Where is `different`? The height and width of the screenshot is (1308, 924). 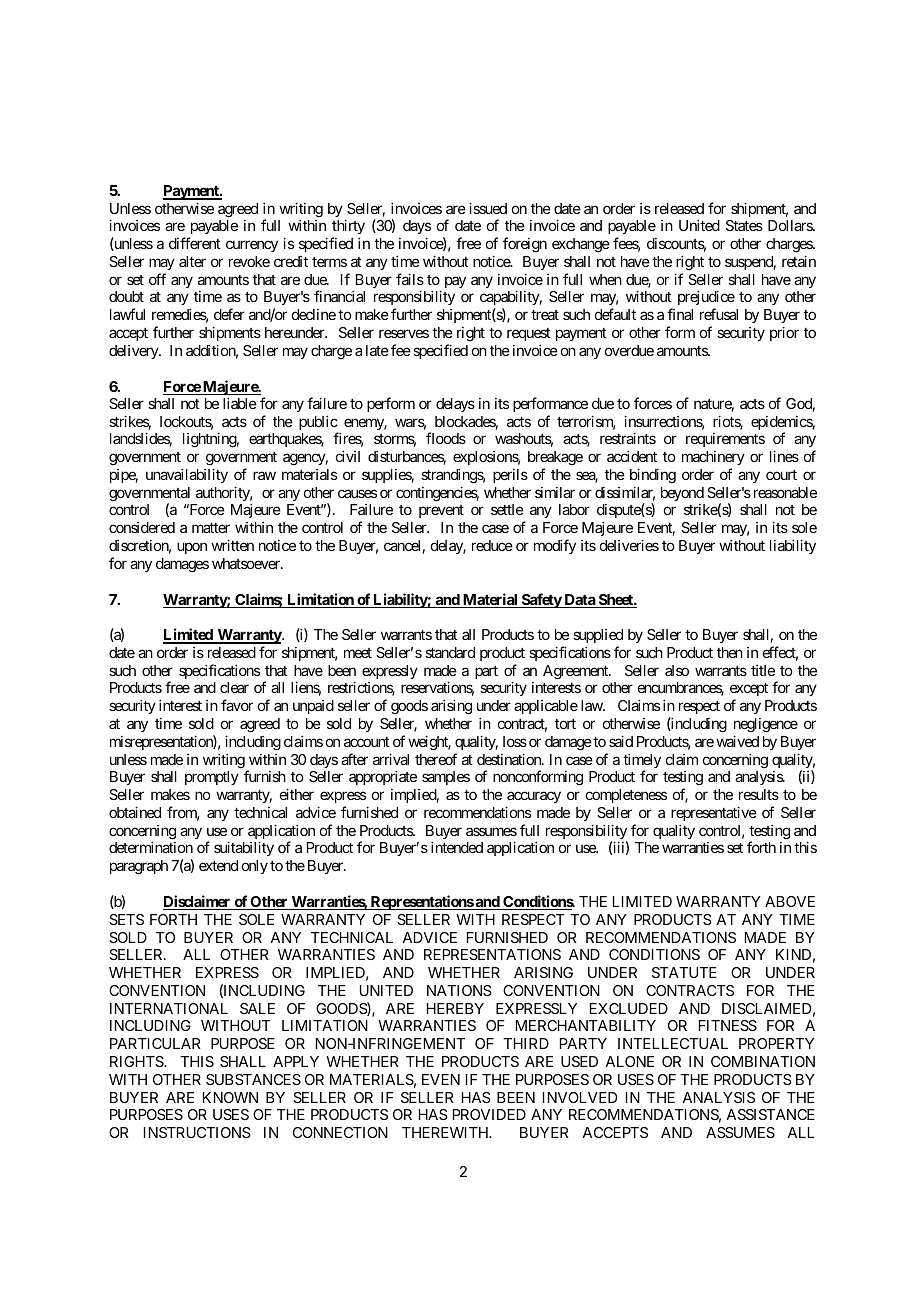
different is located at coordinates (195, 243).
